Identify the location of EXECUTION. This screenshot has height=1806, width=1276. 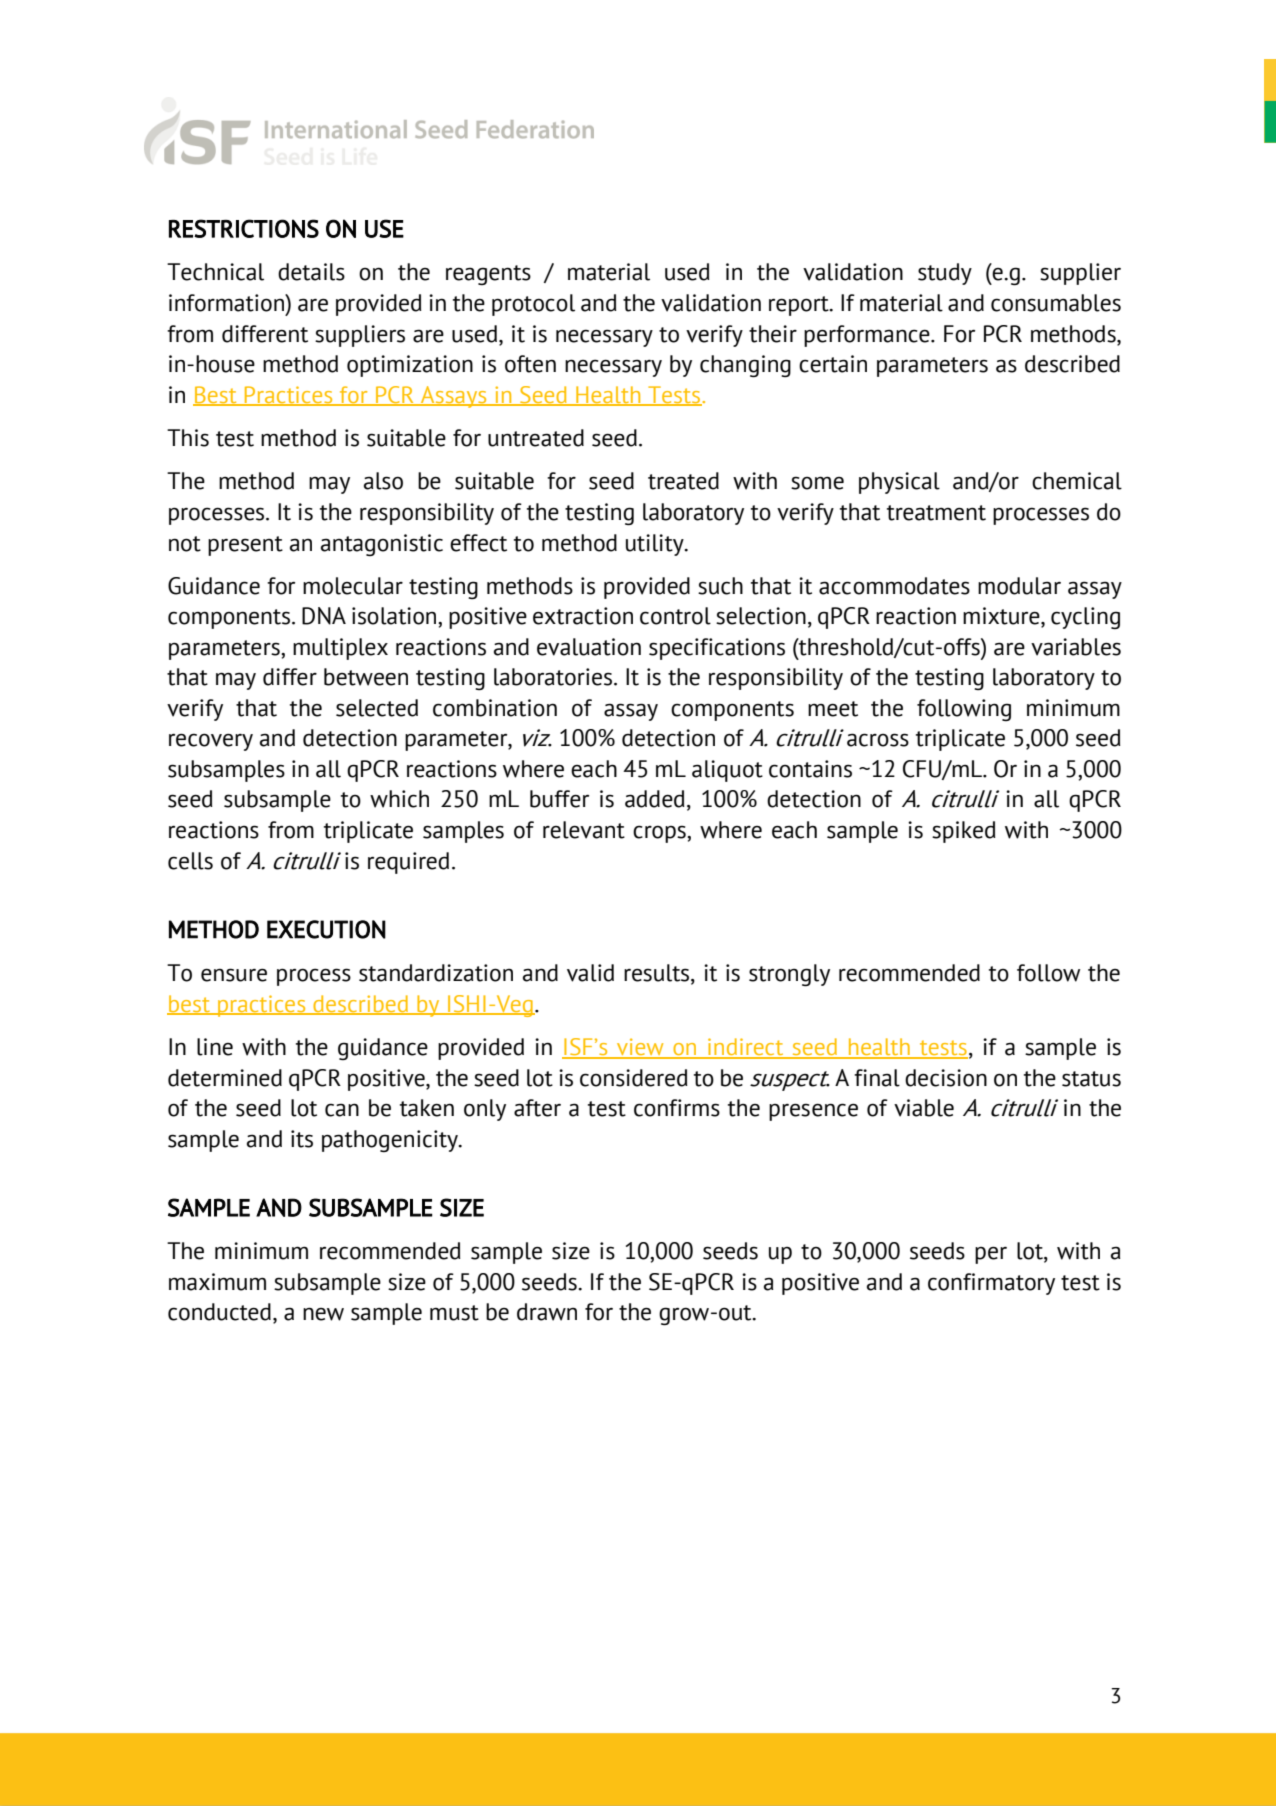
(326, 929).
